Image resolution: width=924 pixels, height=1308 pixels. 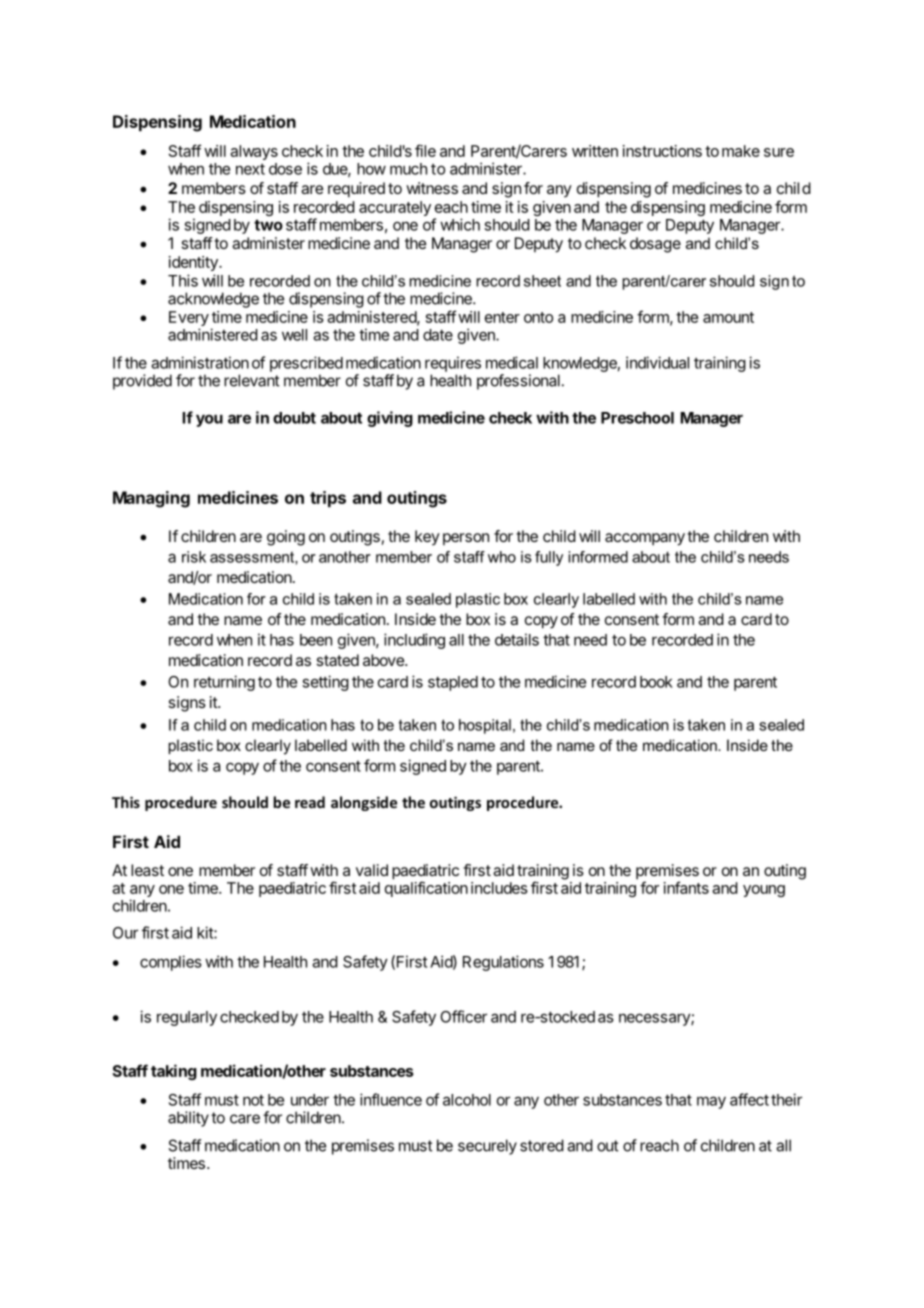 I want to click on next, so click(x=250, y=169).
